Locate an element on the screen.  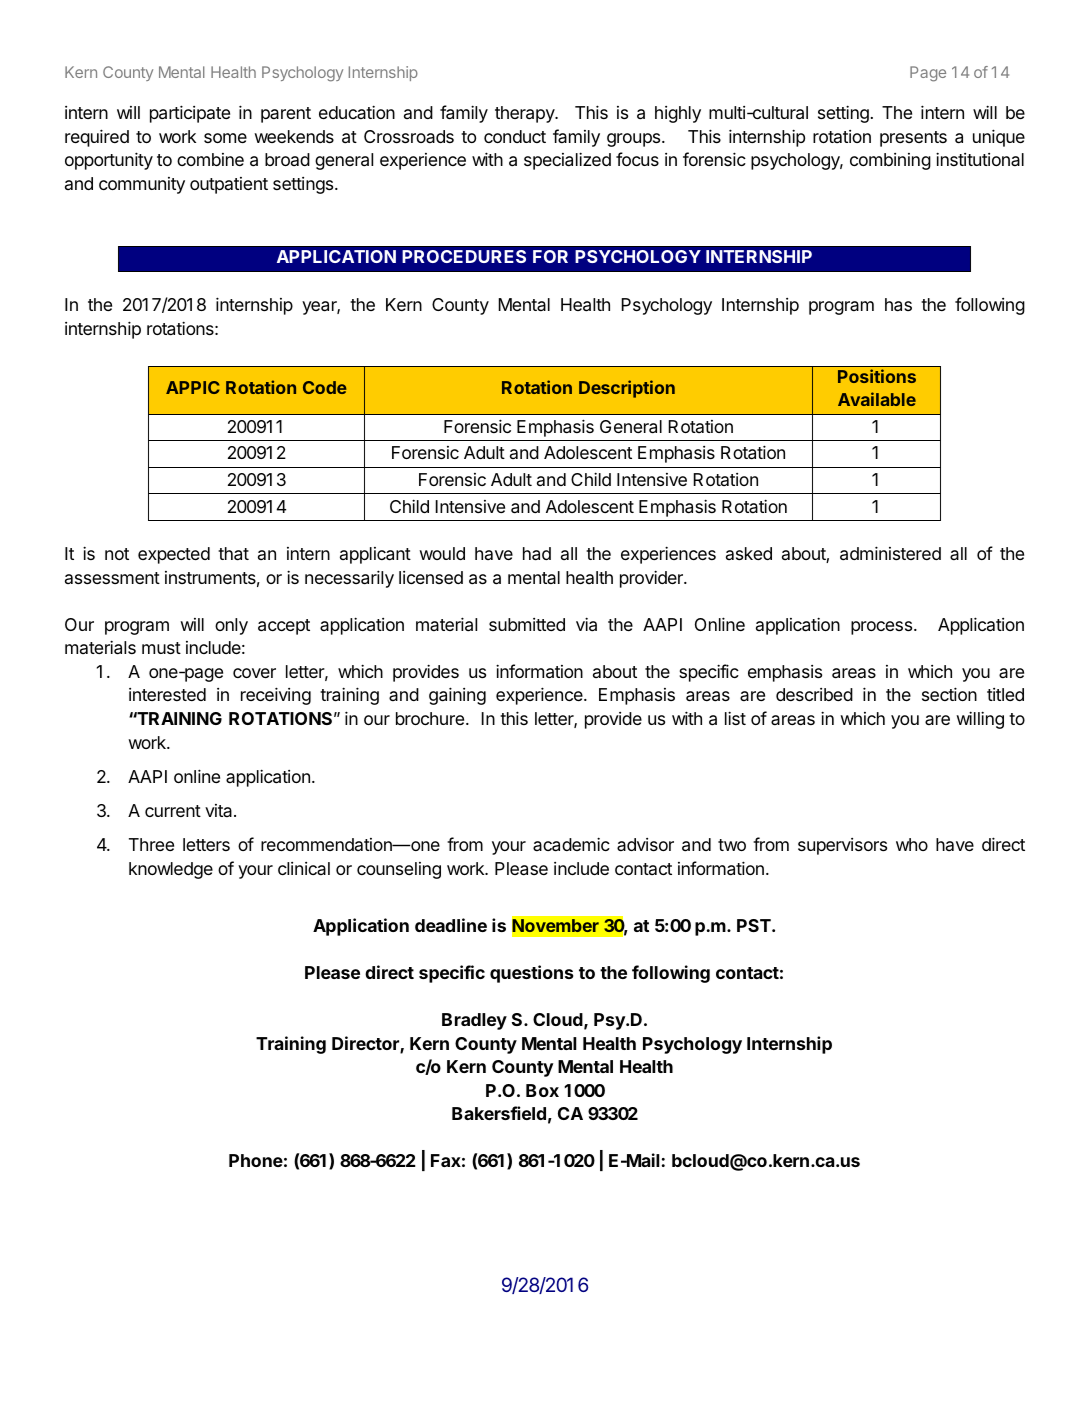
conduct is located at coordinates (515, 136).
